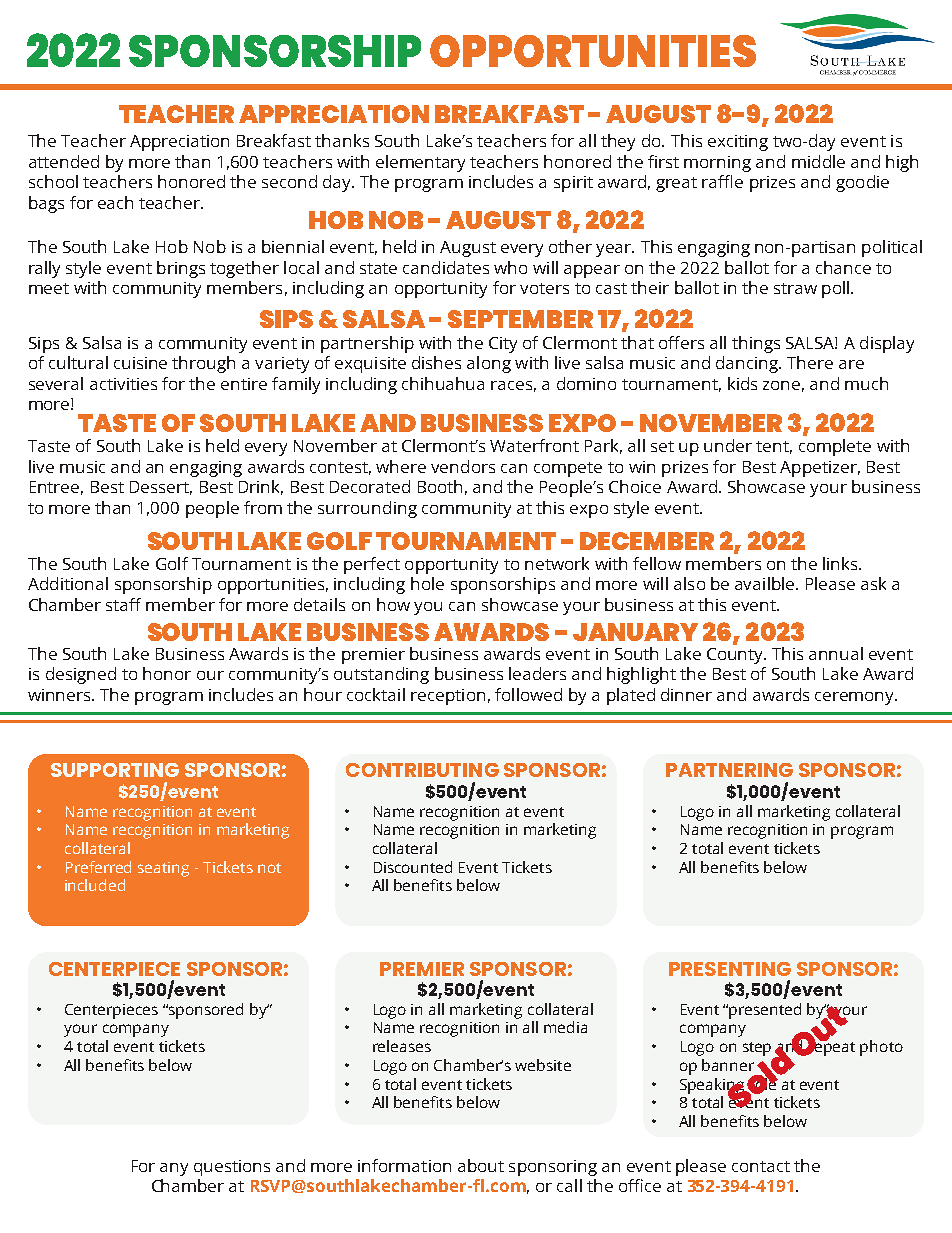  I want to click on questions, so click(232, 1168).
